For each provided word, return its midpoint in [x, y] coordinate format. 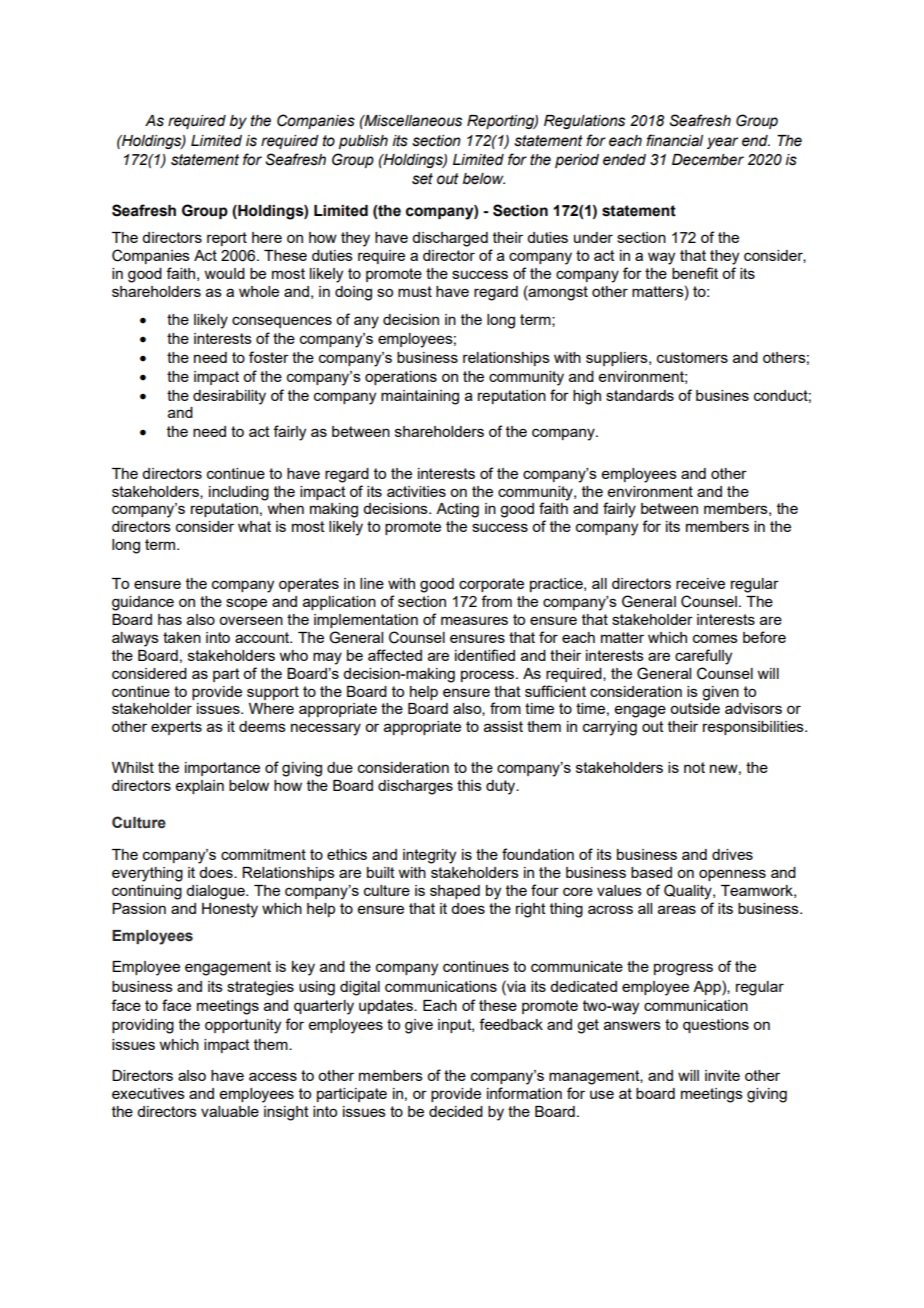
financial [674, 140]
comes [715, 638]
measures [474, 620]
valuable [230, 1111]
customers [692, 357]
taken [182, 637]
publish [363, 142]
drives [732, 854]
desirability [229, 397]
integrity [429, 856]
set [422, 179]
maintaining [420, 397]
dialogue [216, 892]
